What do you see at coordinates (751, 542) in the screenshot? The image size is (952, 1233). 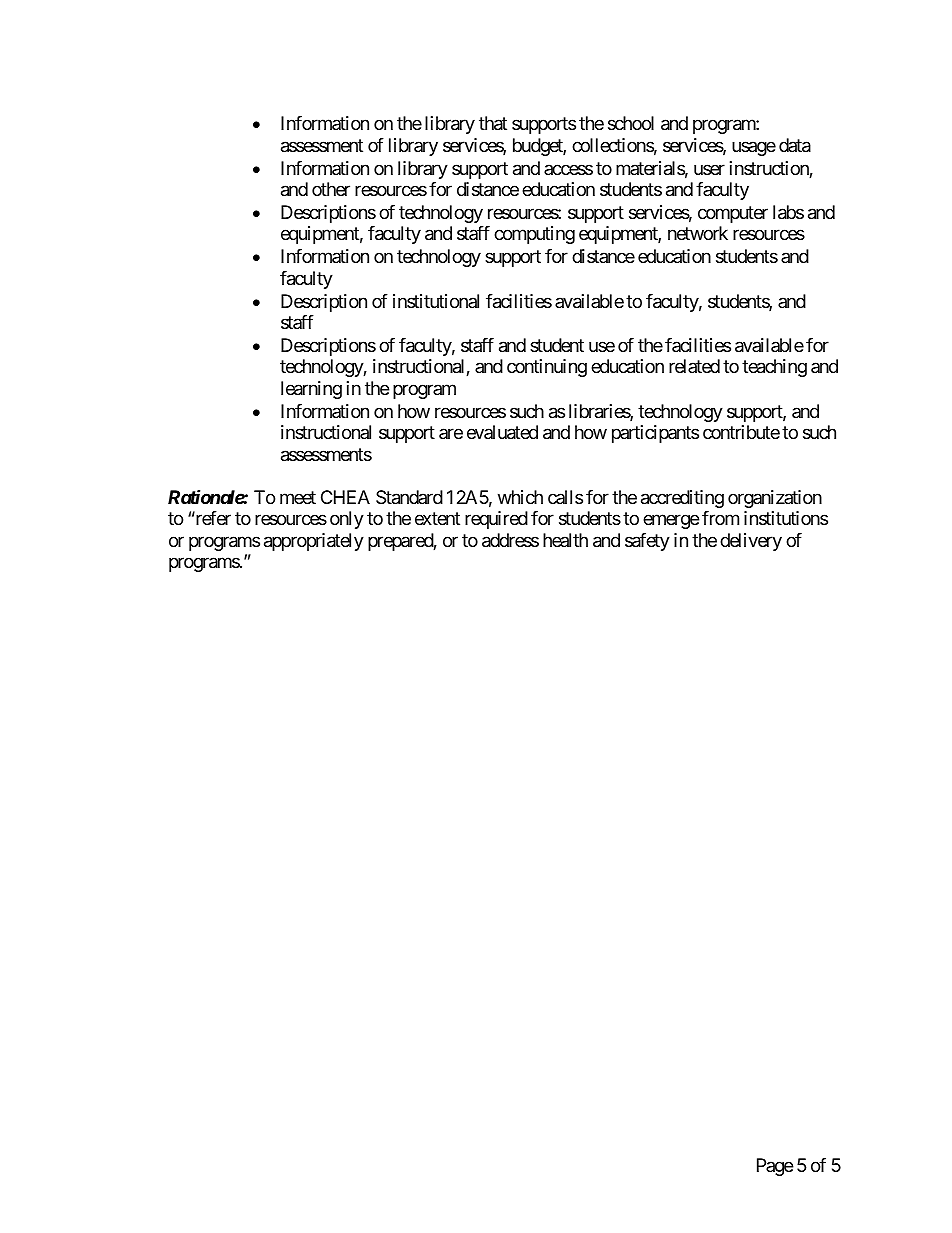 I see `delivery` at bounding box center [751, 542].
